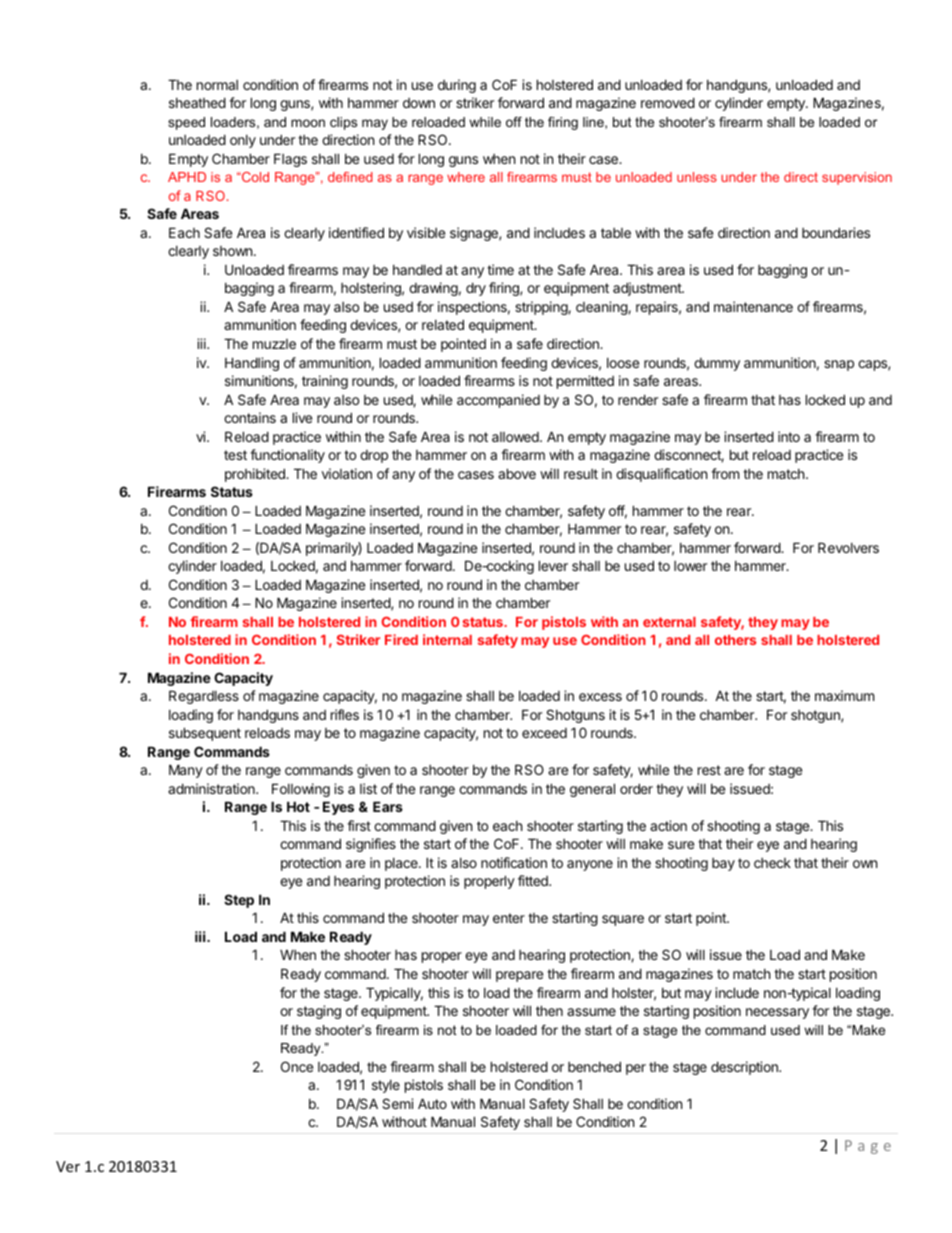 Image resolution: width=952 pixels, height=1233 pixels. What do you see at coordinates (274, 344) in the image?
I see `muzzle` at bounding box center [274, 344].
